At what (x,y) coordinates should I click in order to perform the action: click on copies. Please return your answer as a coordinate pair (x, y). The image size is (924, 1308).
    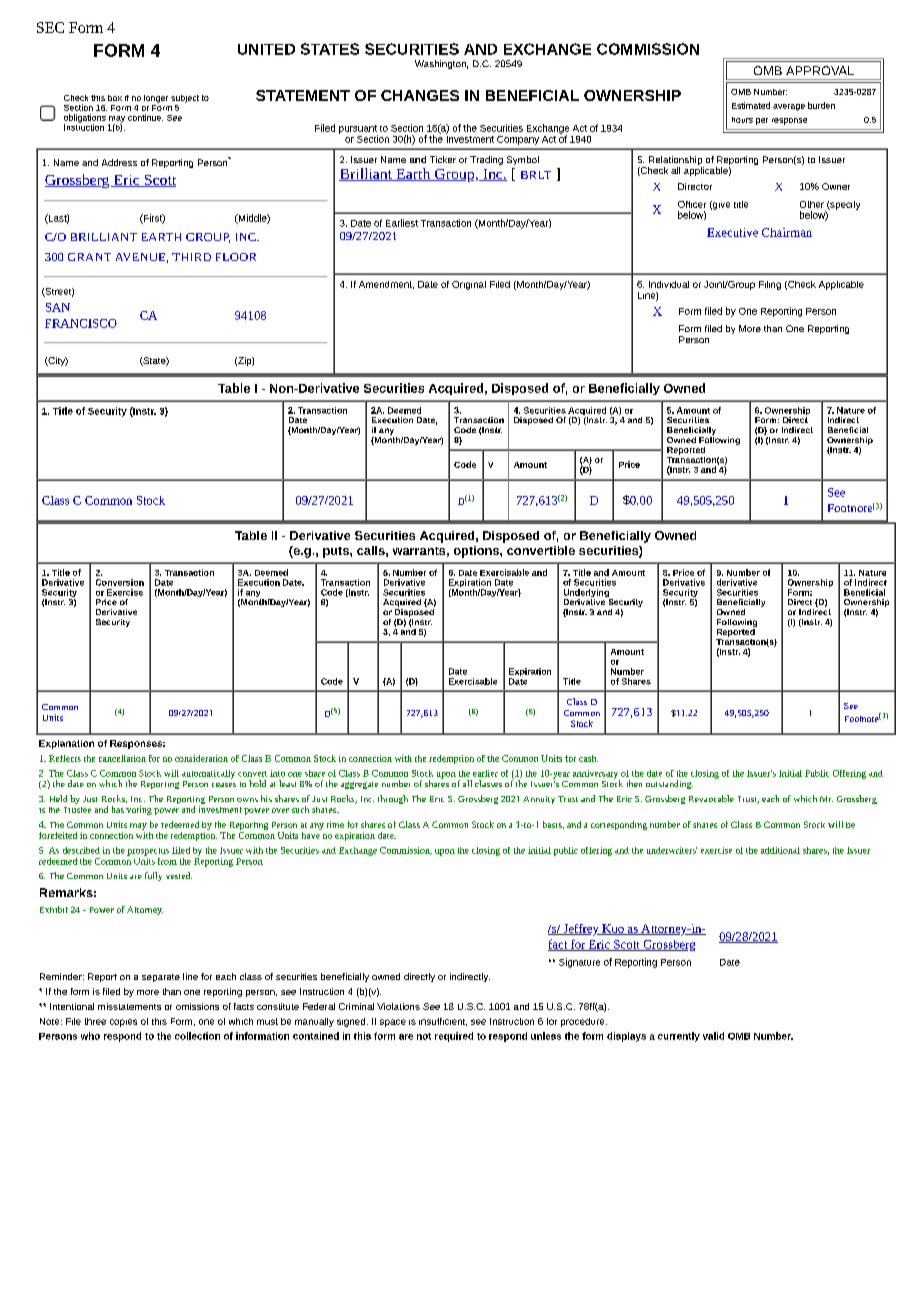
    Looking at the image, I should click on (123, 1023).
